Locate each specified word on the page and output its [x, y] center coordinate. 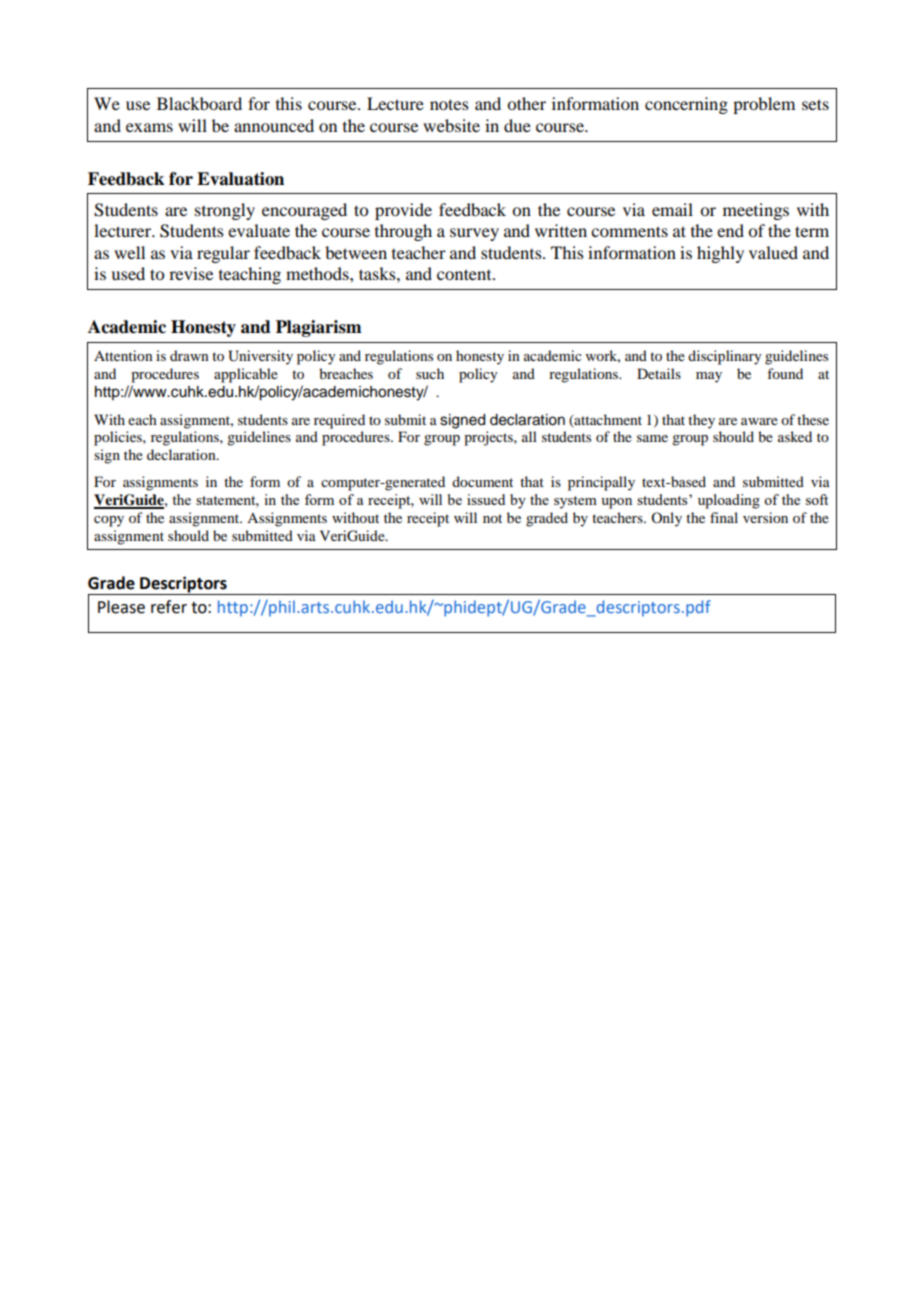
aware [759, 421]
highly [720, 254]
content [465, 274]
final [724, 517]
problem [764, 105]
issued [486, 499]
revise [191, 273]
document [482, 481]
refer [169, 607]
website [451, 125]
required [339, 421]
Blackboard [199, 103]
